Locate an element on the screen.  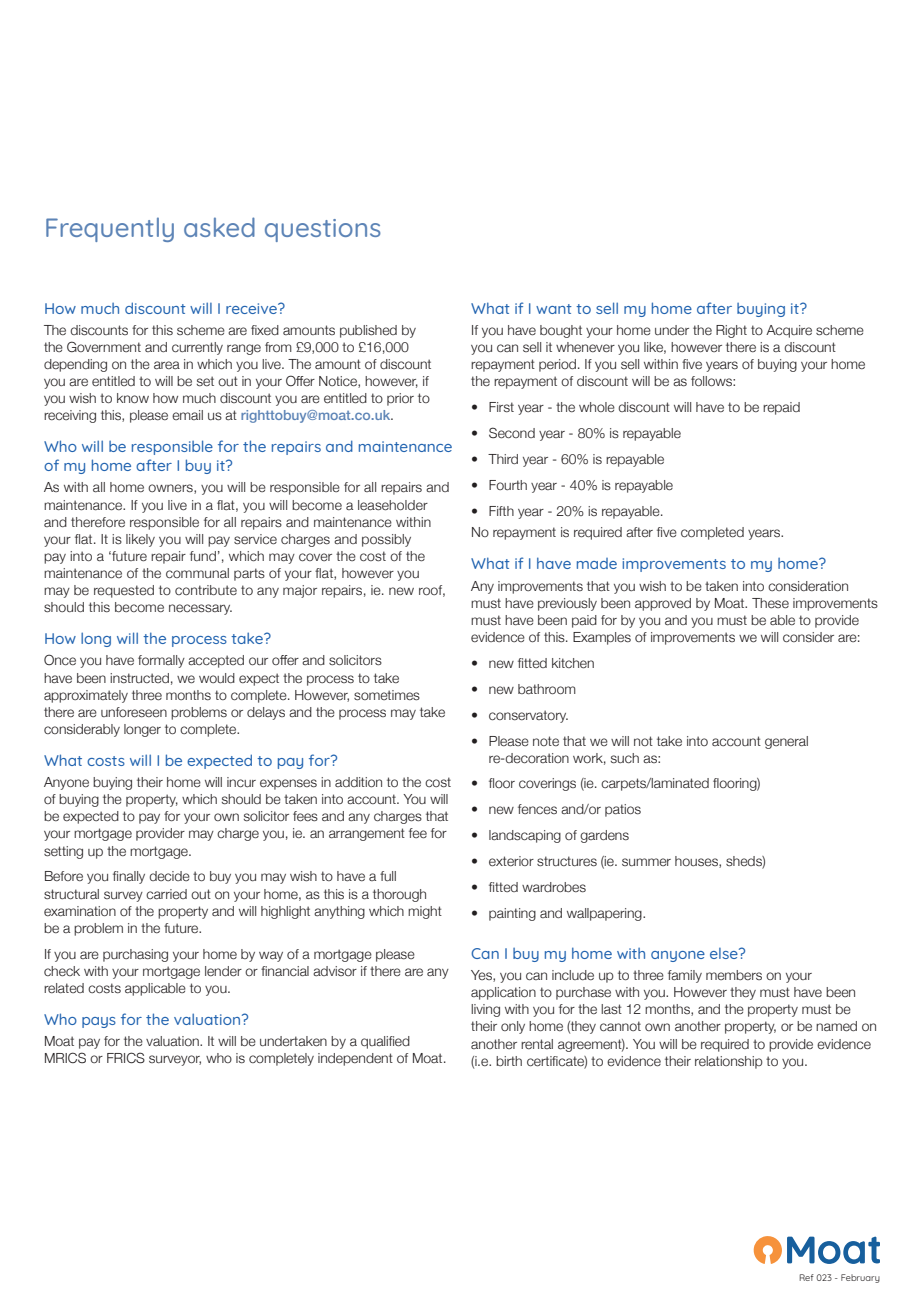
general is located at coordinates (786, 742).
